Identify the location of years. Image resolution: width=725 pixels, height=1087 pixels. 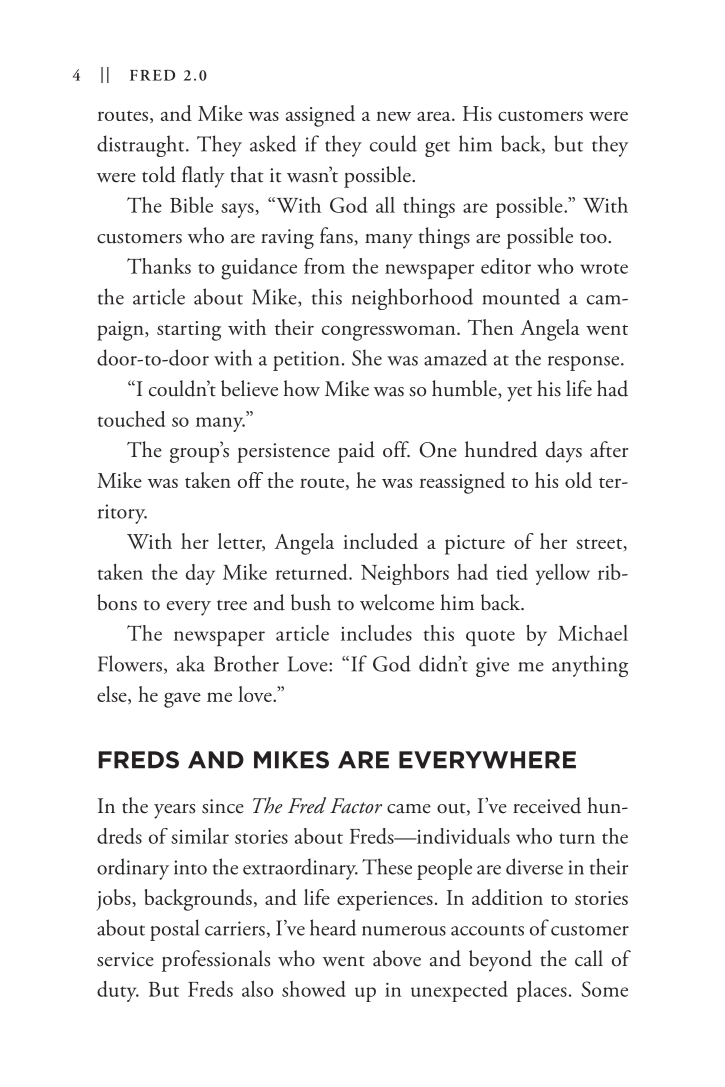
(174, 811).
